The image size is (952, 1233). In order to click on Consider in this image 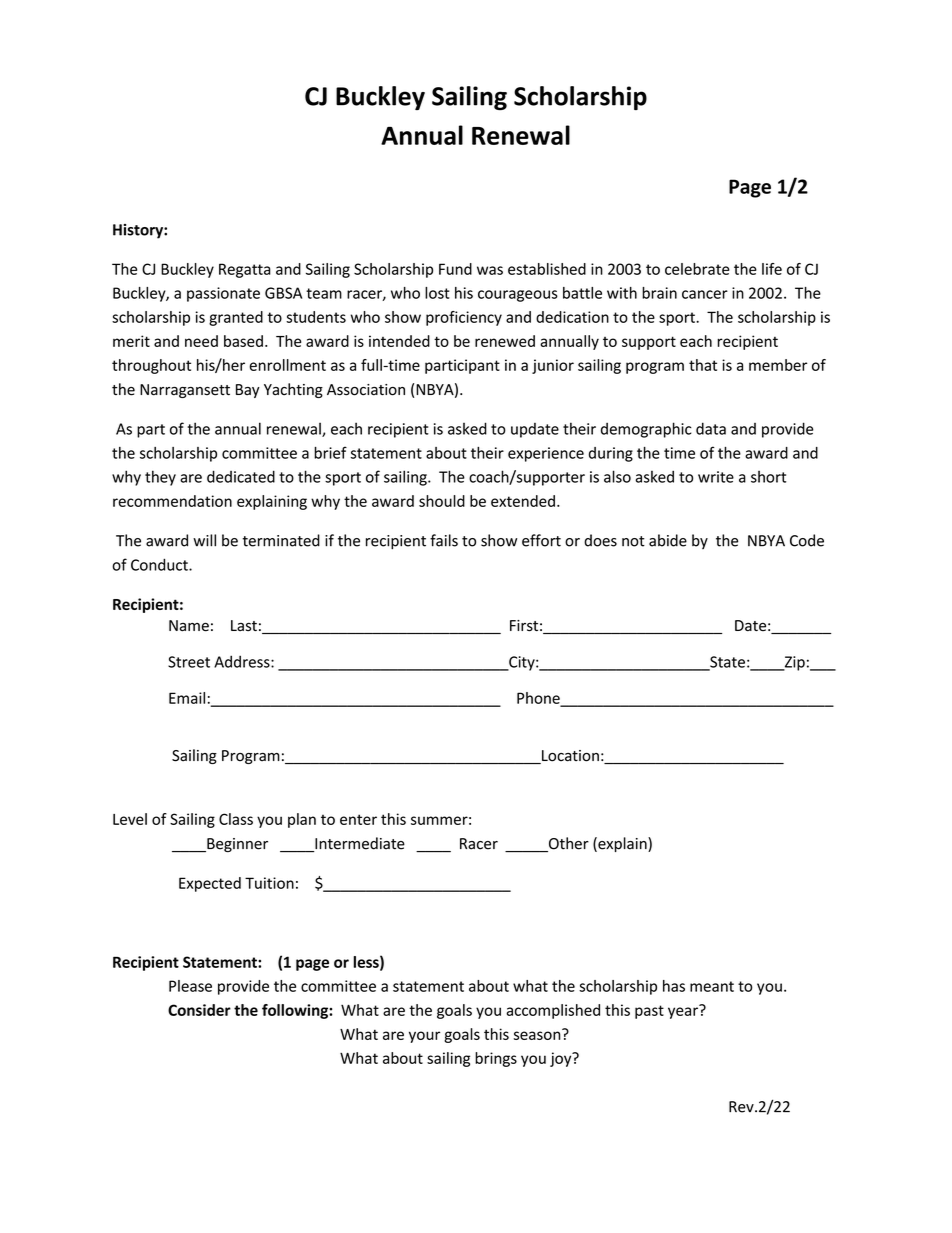, I will do `click(199, 1010)`.
